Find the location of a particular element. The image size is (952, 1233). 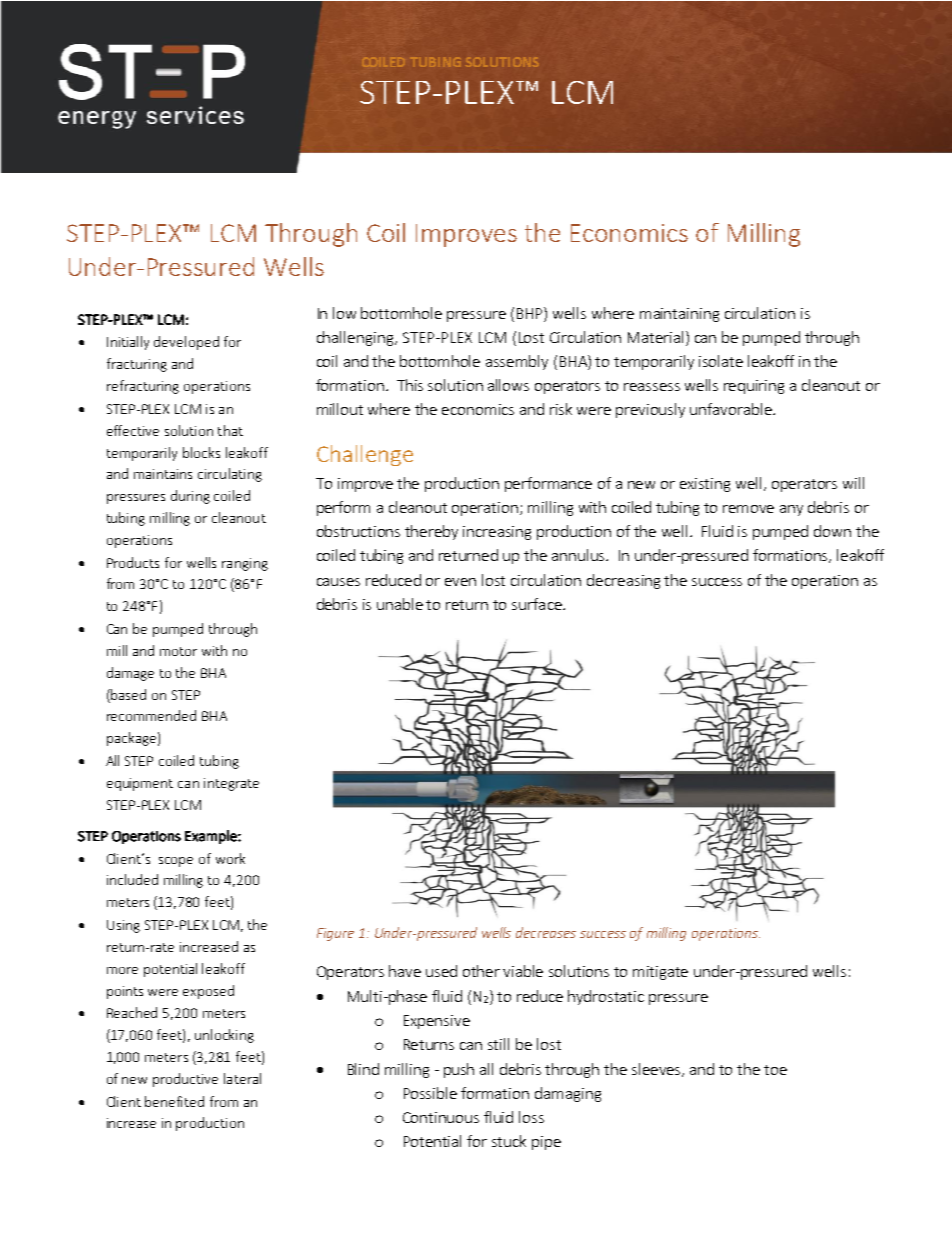

benefited is located at coordinates (174, 1101).
